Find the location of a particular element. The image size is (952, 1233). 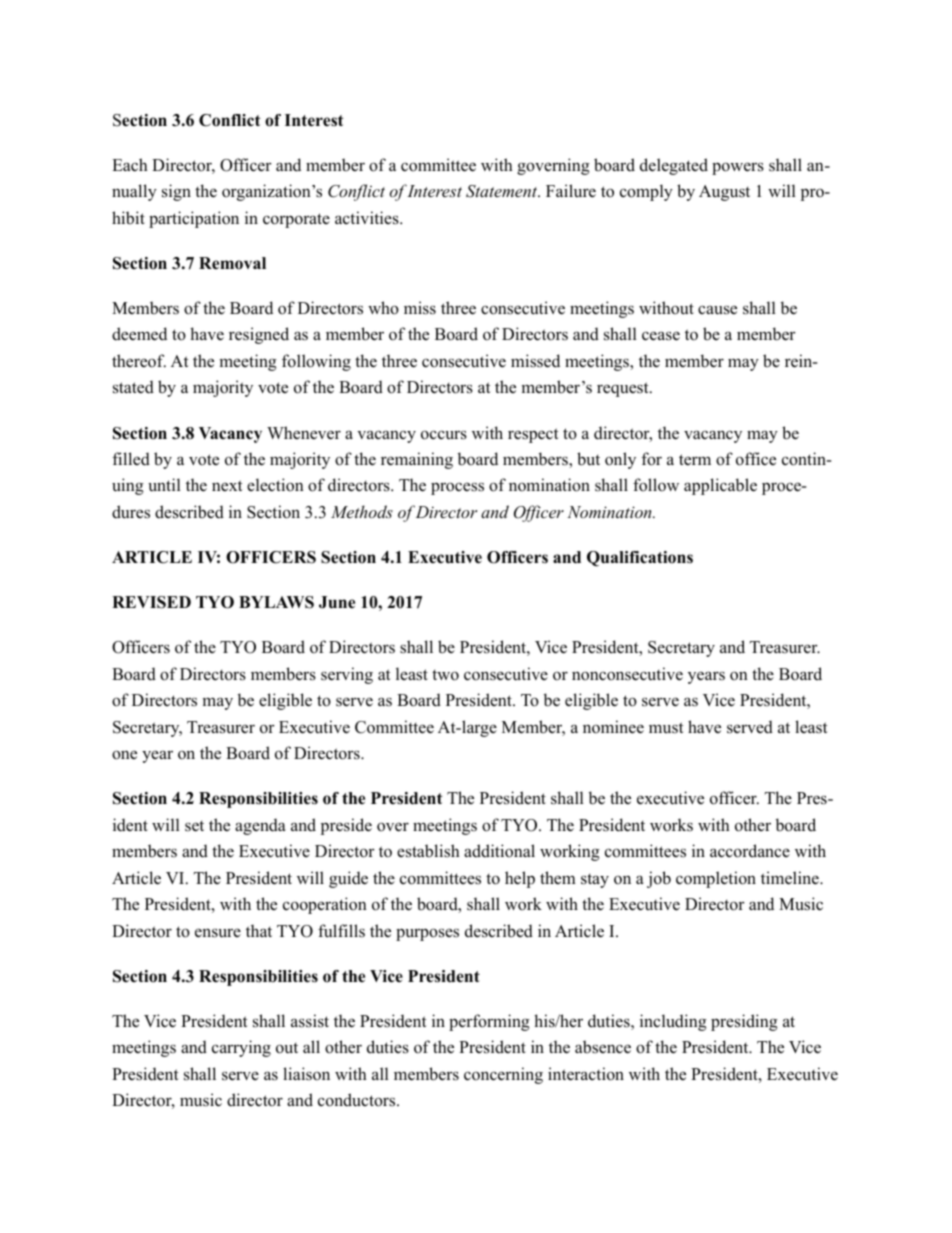

carrying is located at coordinates (241, 1048).
